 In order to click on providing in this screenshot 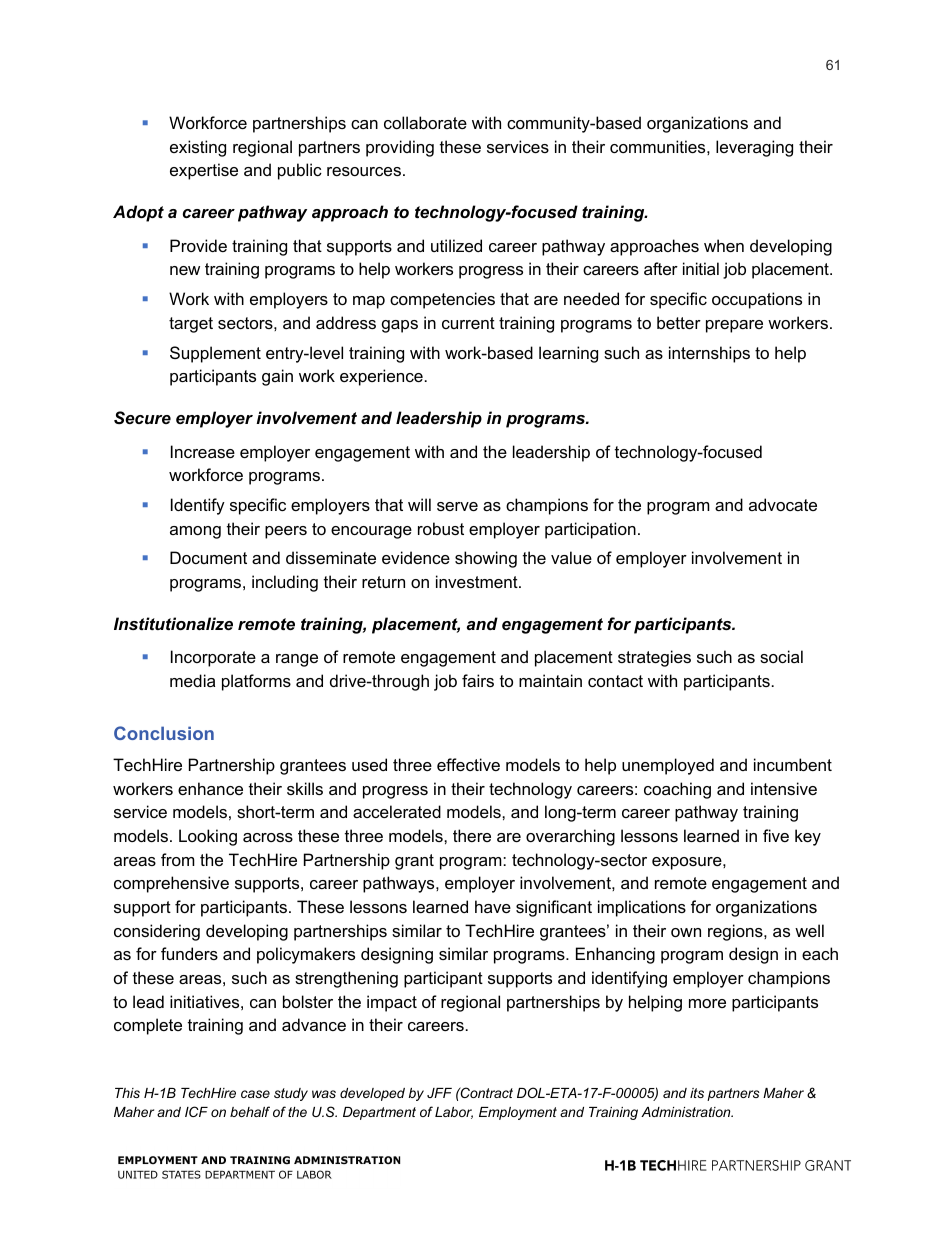, I will do `click(400, 148)`.
